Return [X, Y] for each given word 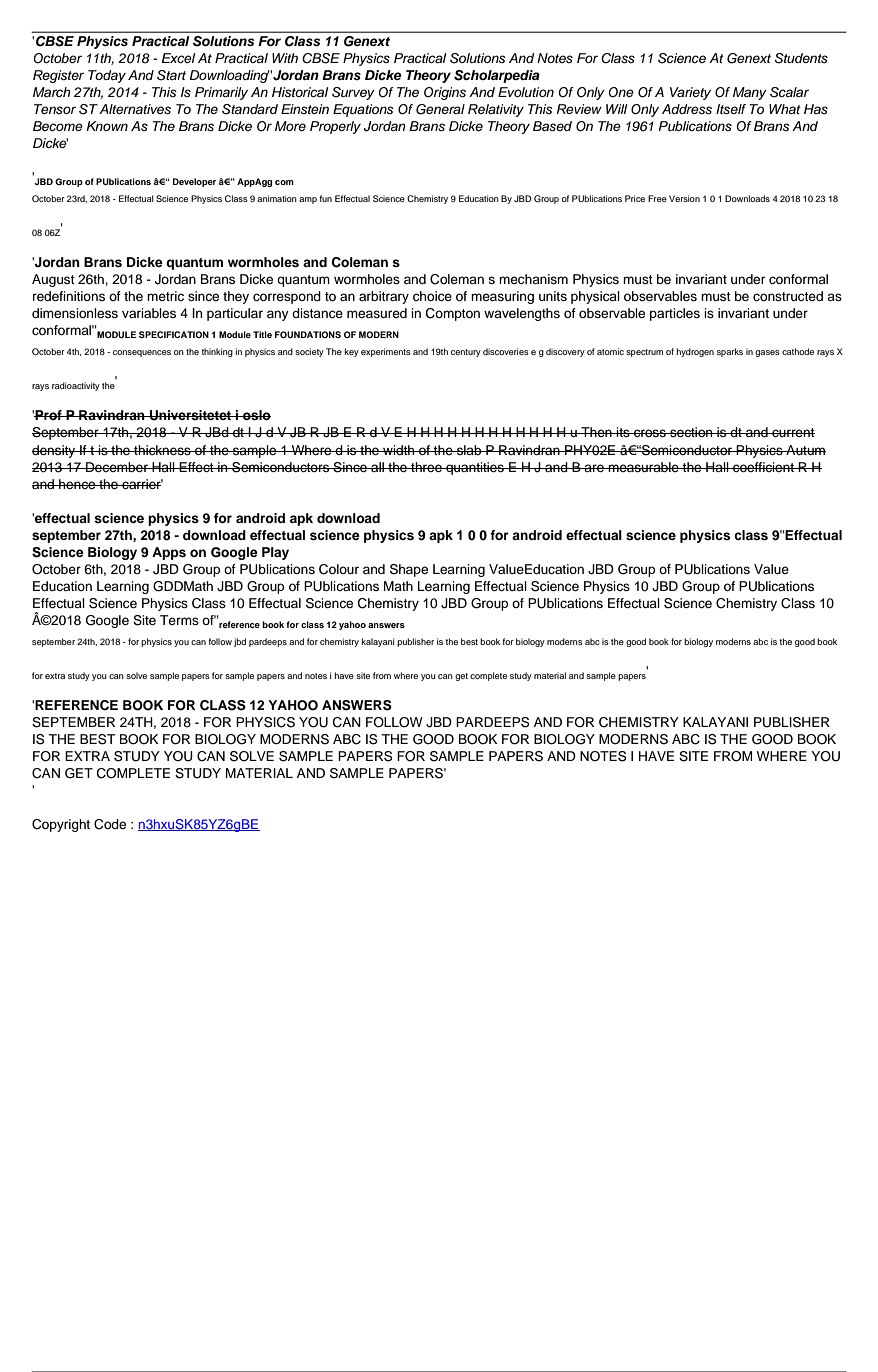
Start [171, 75]
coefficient [763, 467]
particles [675, 314]
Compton [453, 314]
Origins [445, 93]
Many [750, 93]
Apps [169, 553]
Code [110, 824]
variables [149, 313]
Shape [409, 570]
